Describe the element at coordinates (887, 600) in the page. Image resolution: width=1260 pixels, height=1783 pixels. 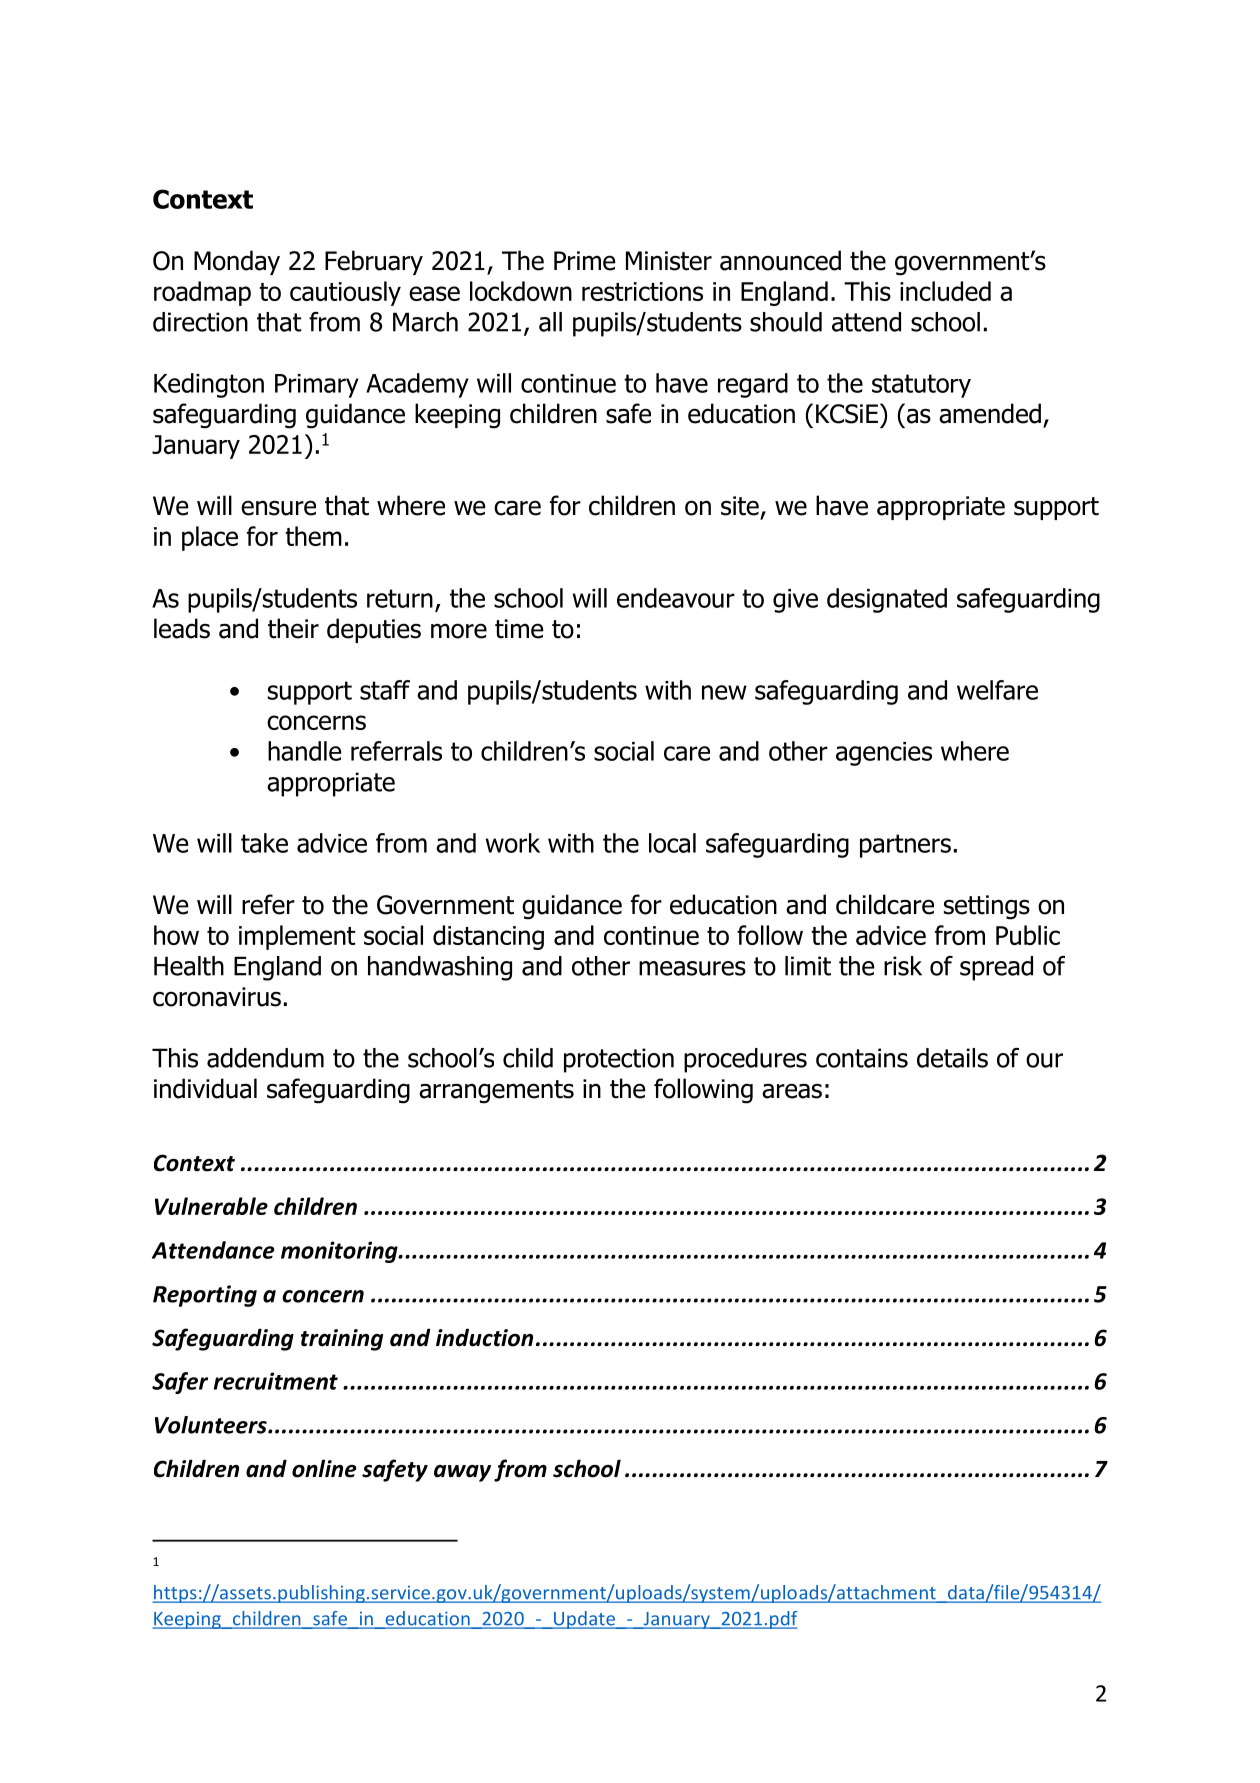
I see `designated` at that location.
